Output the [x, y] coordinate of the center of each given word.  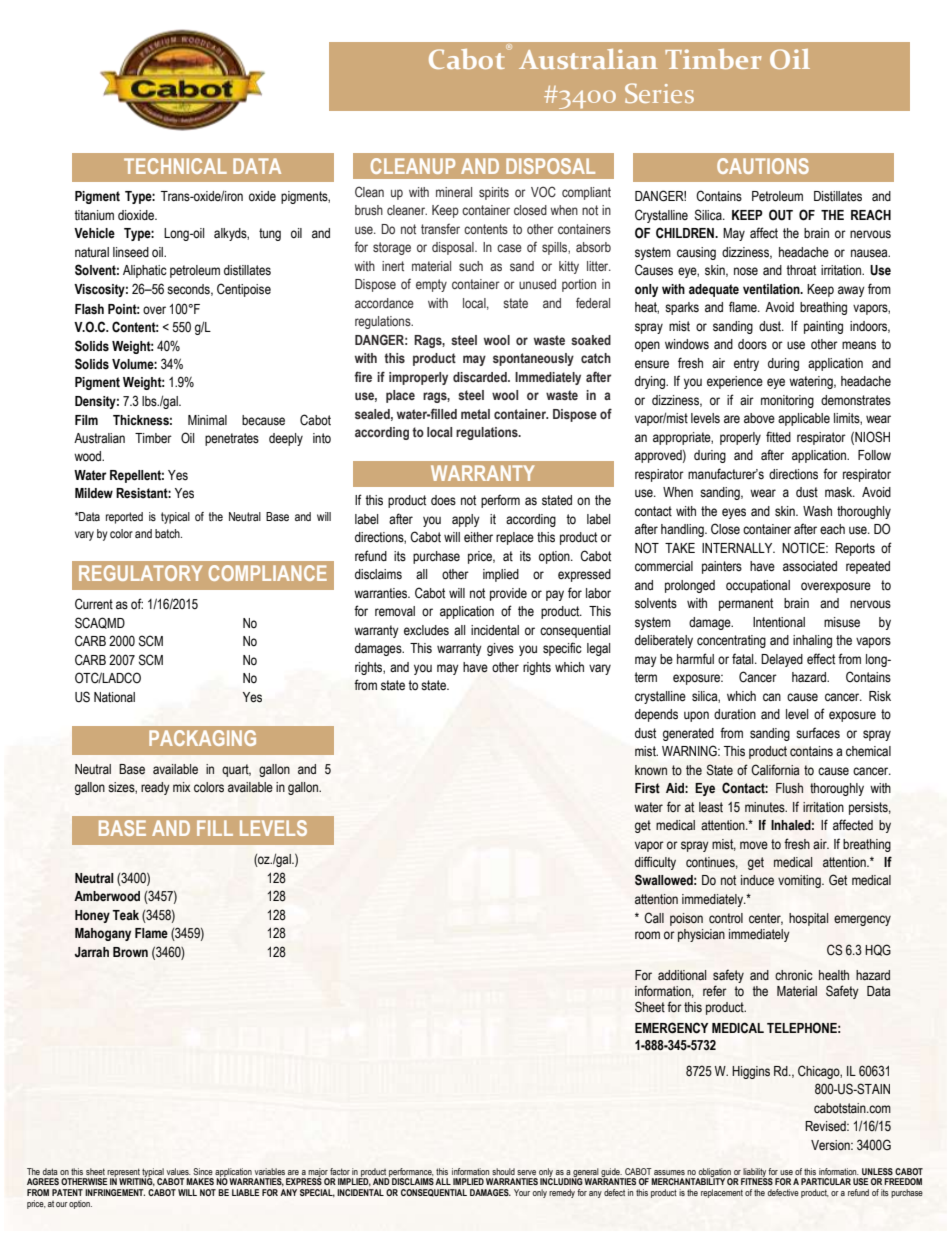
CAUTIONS [763, 166]
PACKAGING [202, 738]
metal [475, 414]
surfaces [818, 733]
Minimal [207, 420]
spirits [494, 193]
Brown [130, 952]
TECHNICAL [175, 166]
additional [682, 975]
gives [500, 649]
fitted [778, 437]
